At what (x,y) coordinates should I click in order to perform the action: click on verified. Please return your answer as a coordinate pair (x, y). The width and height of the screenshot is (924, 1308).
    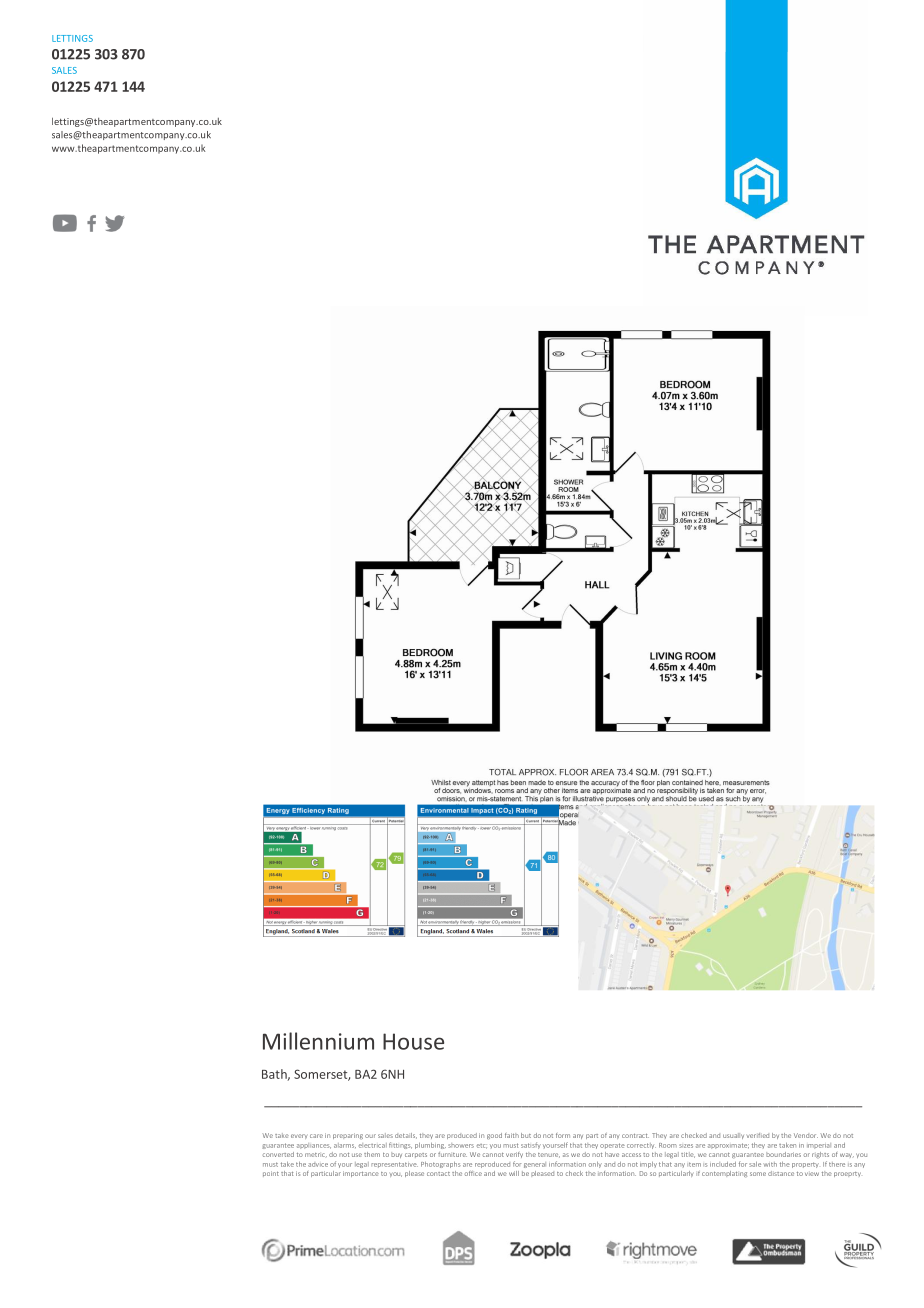
    Looking at the image, I should click on (758, 1135).
